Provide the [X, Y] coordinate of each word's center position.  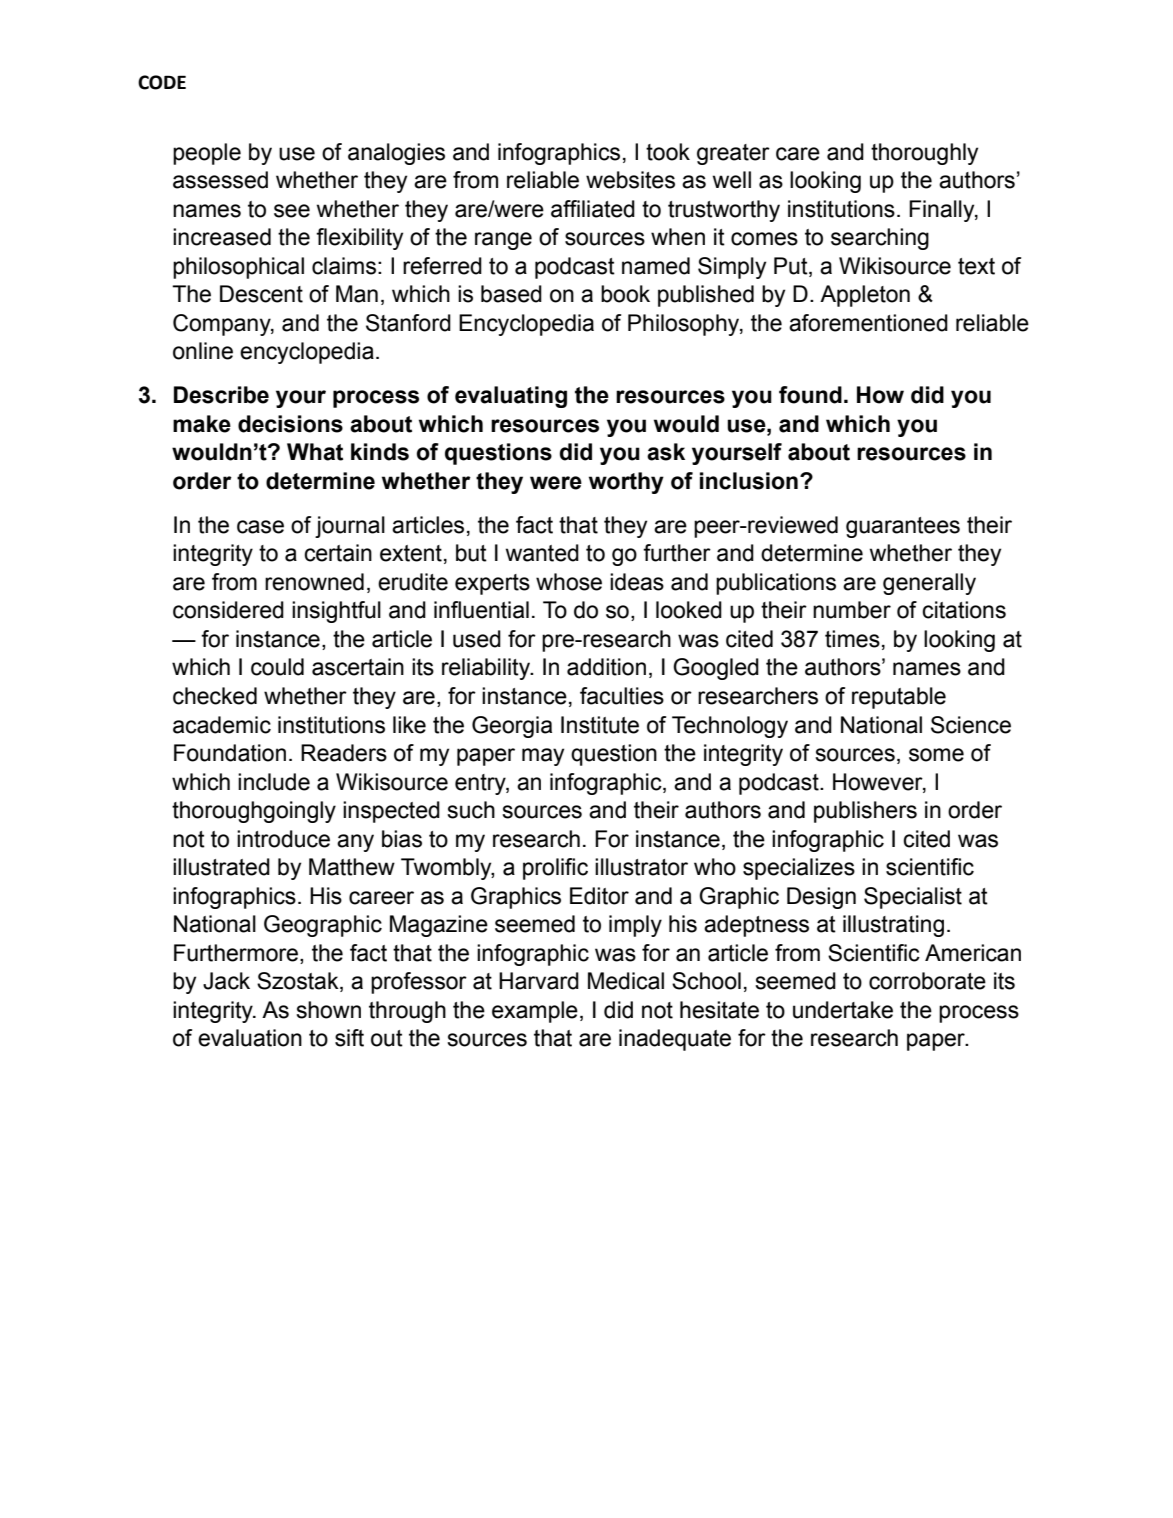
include [274, 782]
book [625, 294]
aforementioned [868, 323]
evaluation [250, 1038]
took [668, 152]
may [543, 757]
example [535, 1012]
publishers [865, 812]
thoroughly [924, 154]
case [260, 527]
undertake [843, 1010]
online [203, 351]
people [207, 154]
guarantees [903, 527]
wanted [542, 553]
